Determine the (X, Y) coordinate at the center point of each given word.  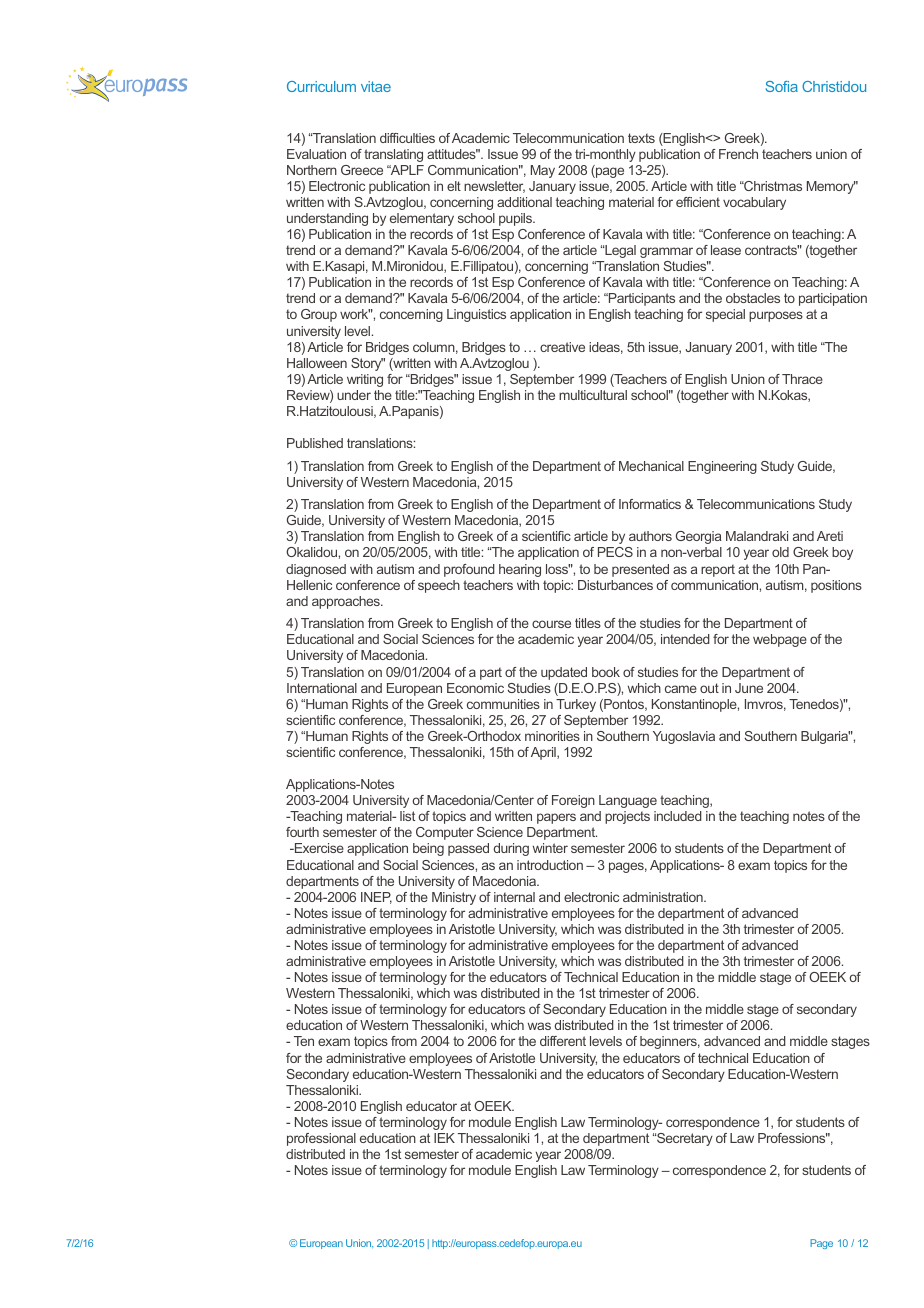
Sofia (782, 86)
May (543, 171)
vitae (376, 86)
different (563, 1041)
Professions (793, 1138)
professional (321, 1139)
